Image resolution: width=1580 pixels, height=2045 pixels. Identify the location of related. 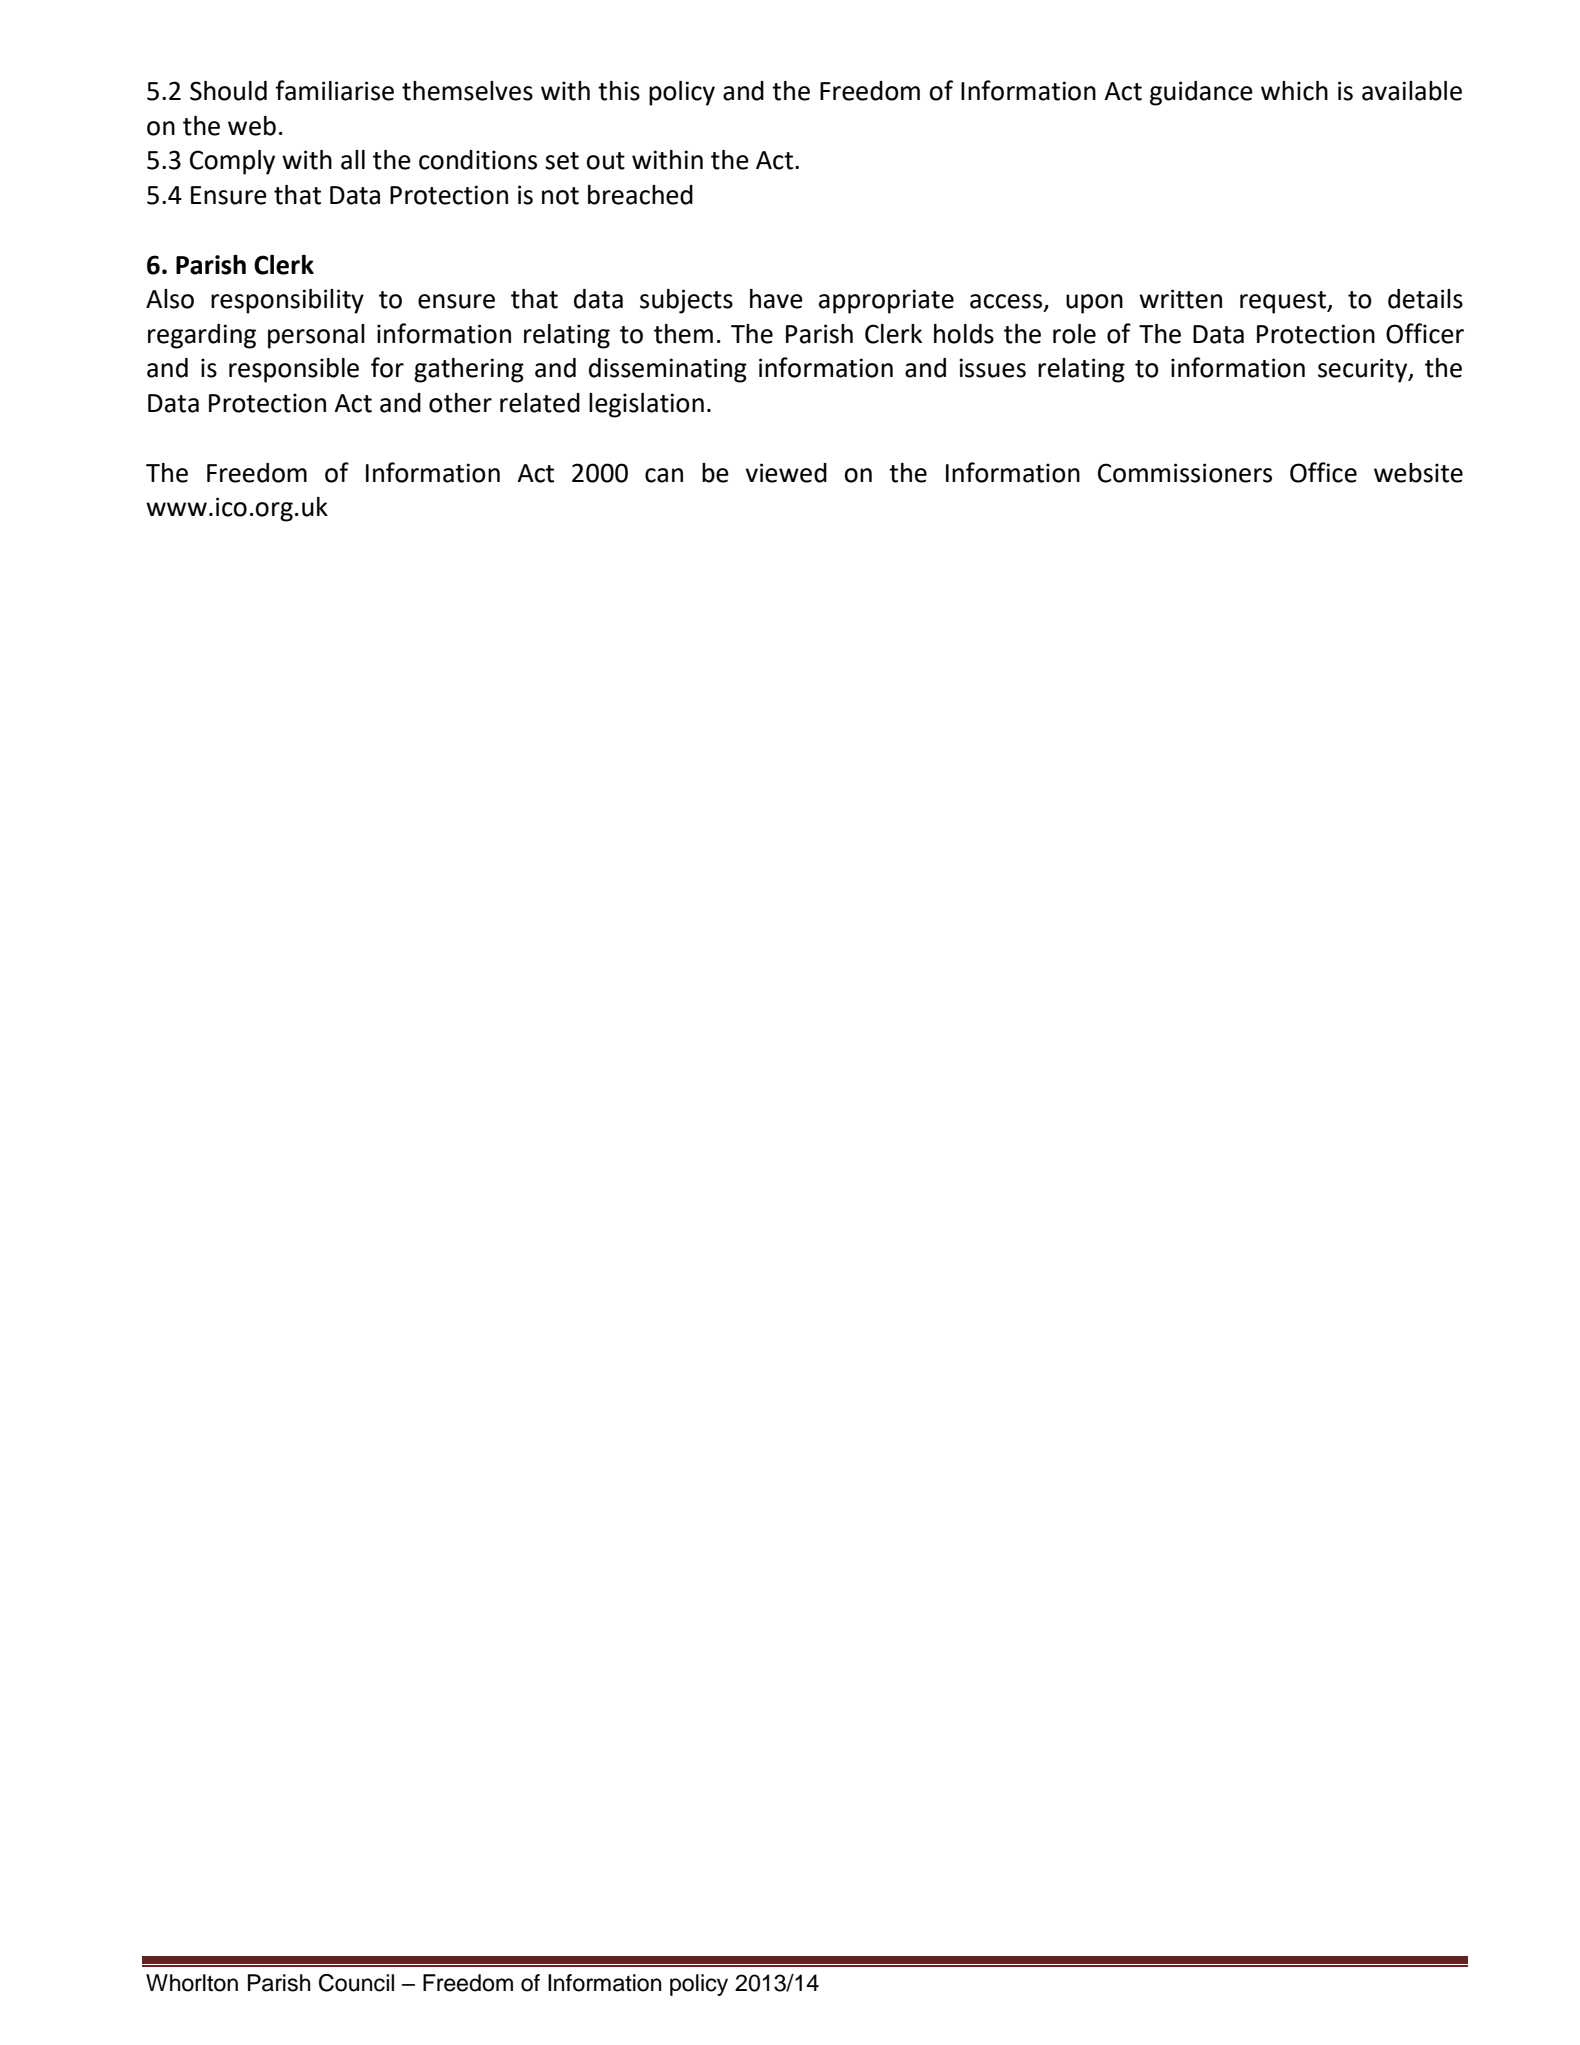
(540, 403).
